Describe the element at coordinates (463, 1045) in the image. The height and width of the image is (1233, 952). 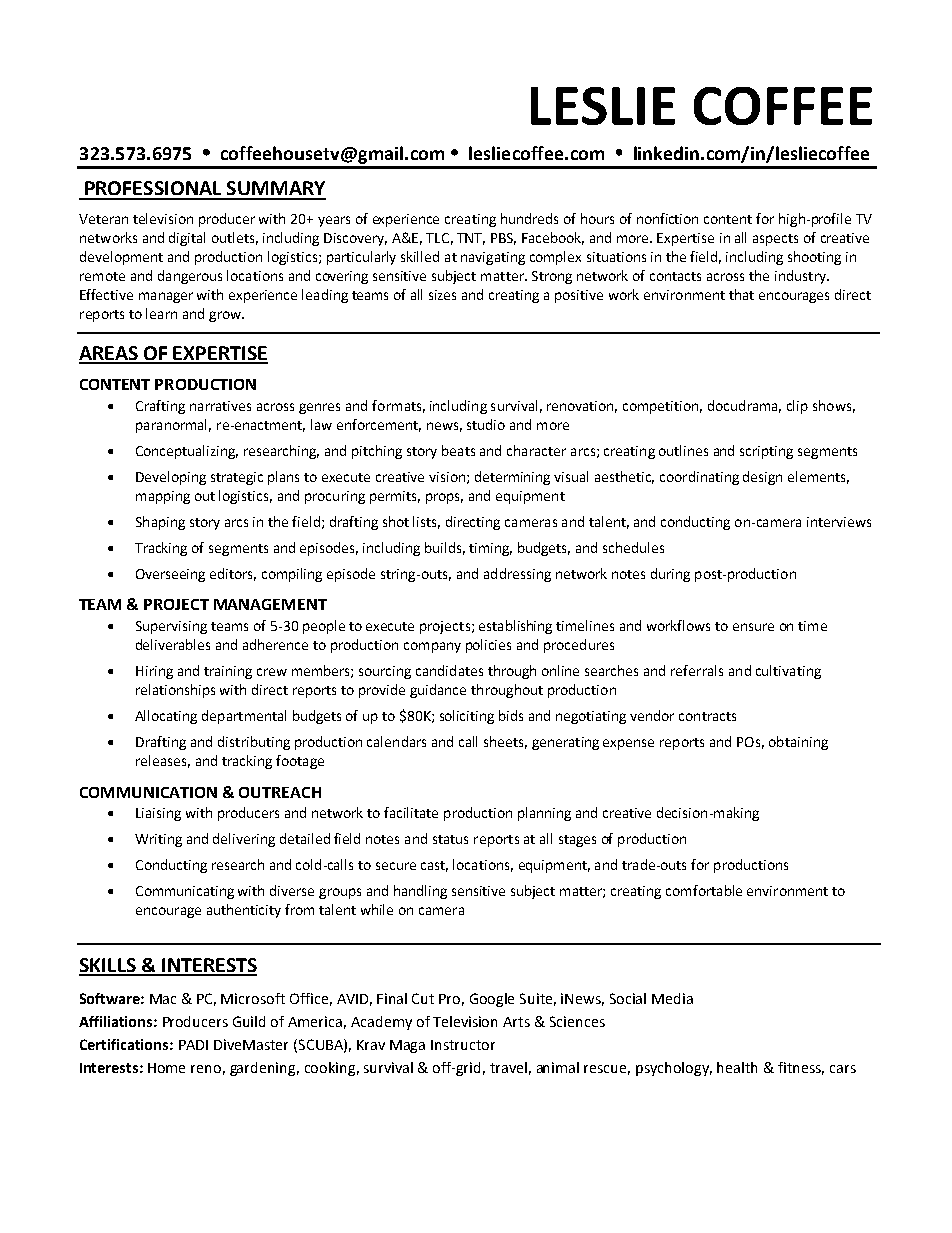
I see `Instructor` at that location.
